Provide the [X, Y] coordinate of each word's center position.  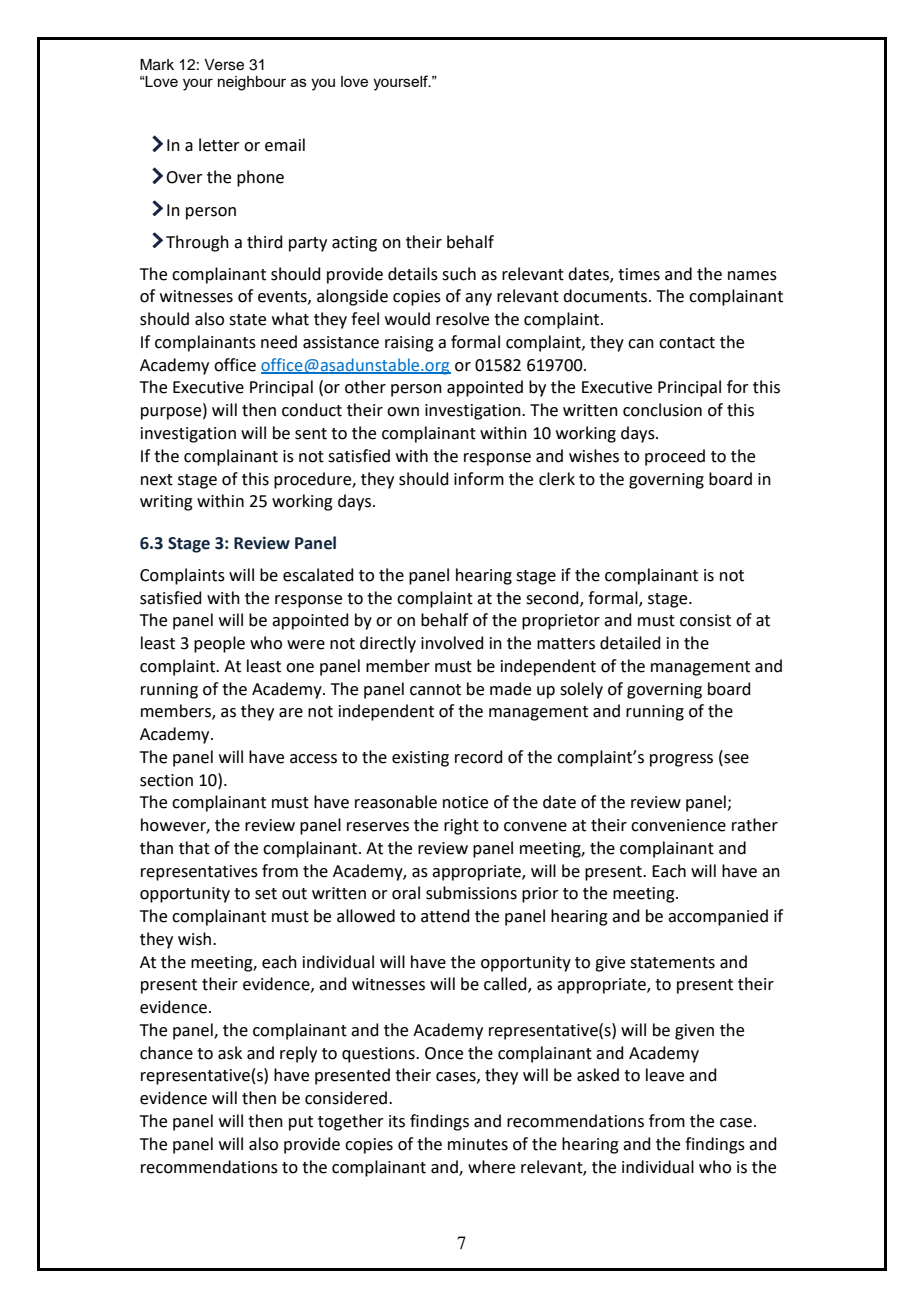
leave [665, 1075]
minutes [478, 1144]
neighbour [252, 83]
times [639, 274]
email [285, 145]
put [301, 1123]
